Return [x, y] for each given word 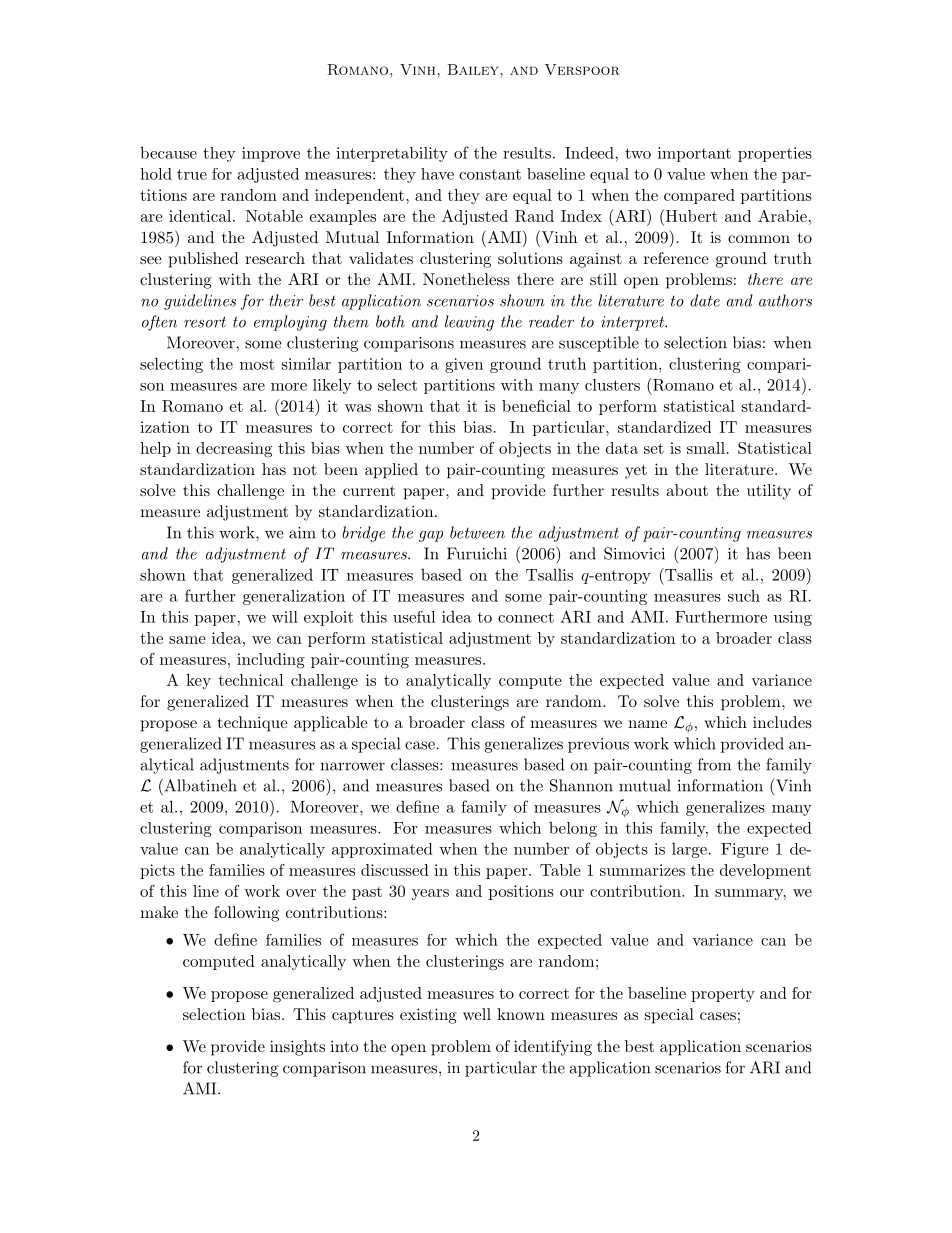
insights [297, 1048]
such [744, 596]
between [477, 532]
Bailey [473, 69]
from [714, 764]
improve [271, 154]
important [694, 154]
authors [785, 300]
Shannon [581, 785]
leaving [469, 323]
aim [302, 533]
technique [253, 724]
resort [205, 322]
